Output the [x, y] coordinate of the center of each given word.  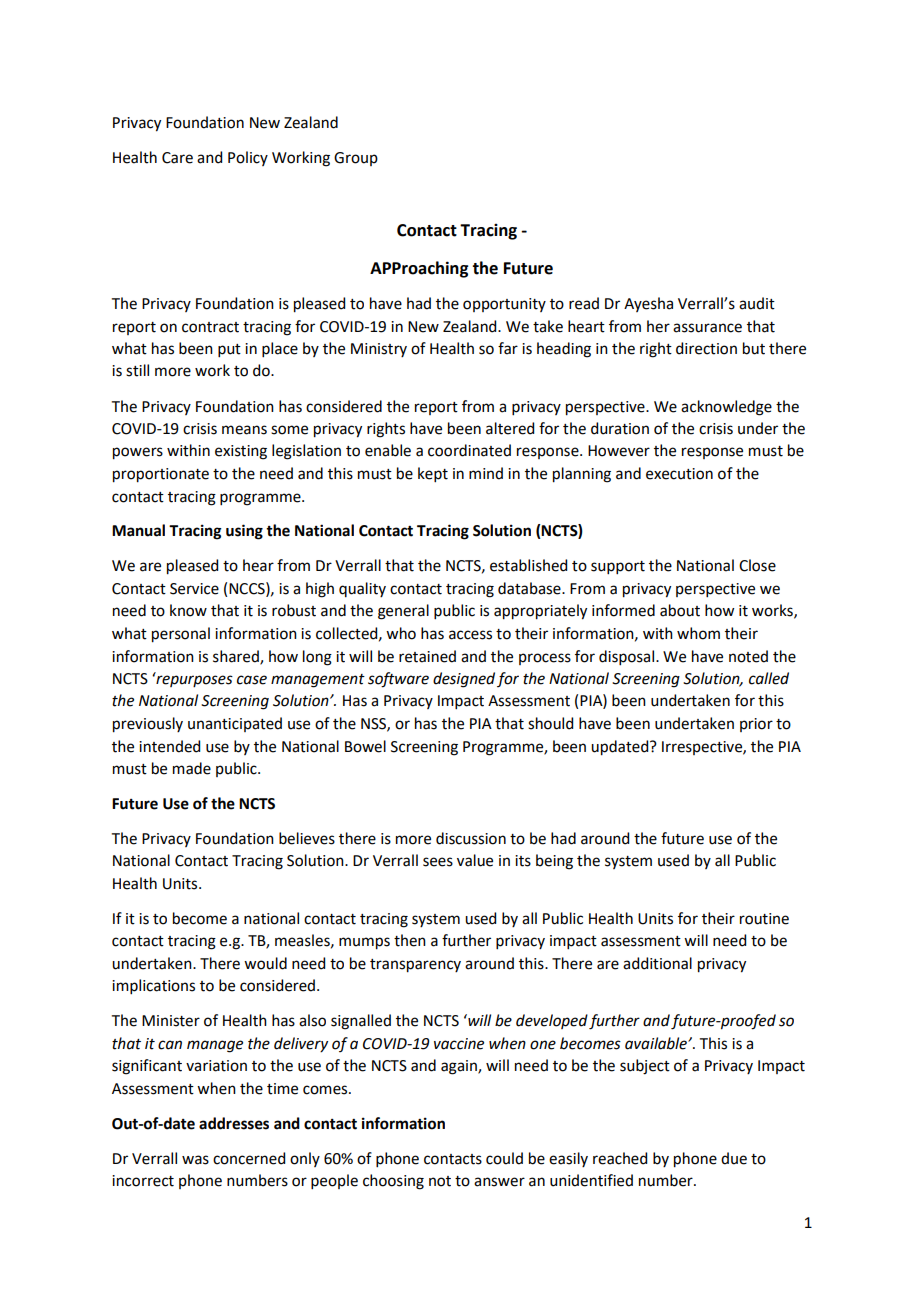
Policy [248, 158]
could [504, 1158]
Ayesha [648, 304]
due [734, 1158]
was [195, 1160]
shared [237, 657]
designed [464, 680]
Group [356, 159]
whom [698, 633]
